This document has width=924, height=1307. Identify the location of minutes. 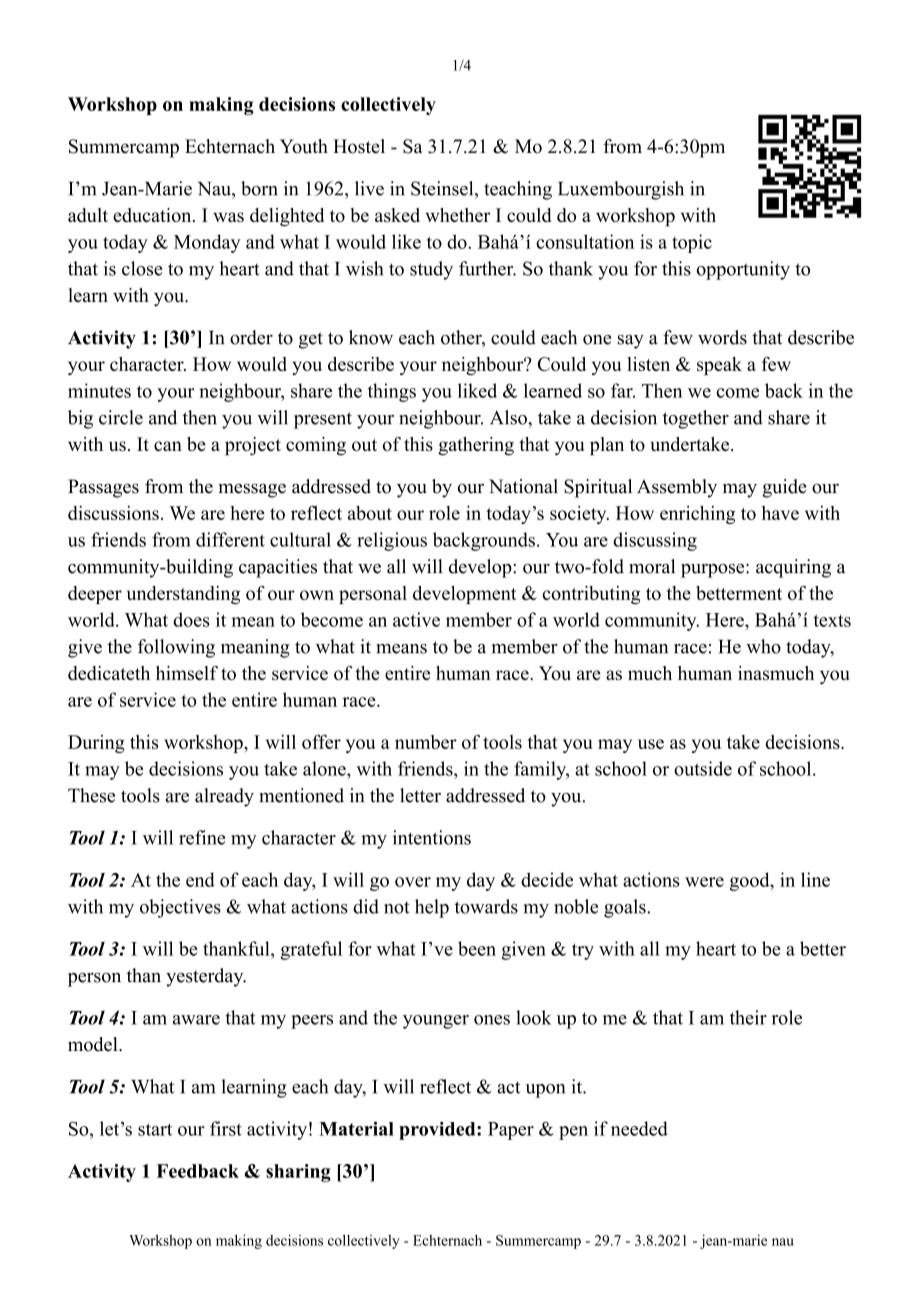
(99, 390).
